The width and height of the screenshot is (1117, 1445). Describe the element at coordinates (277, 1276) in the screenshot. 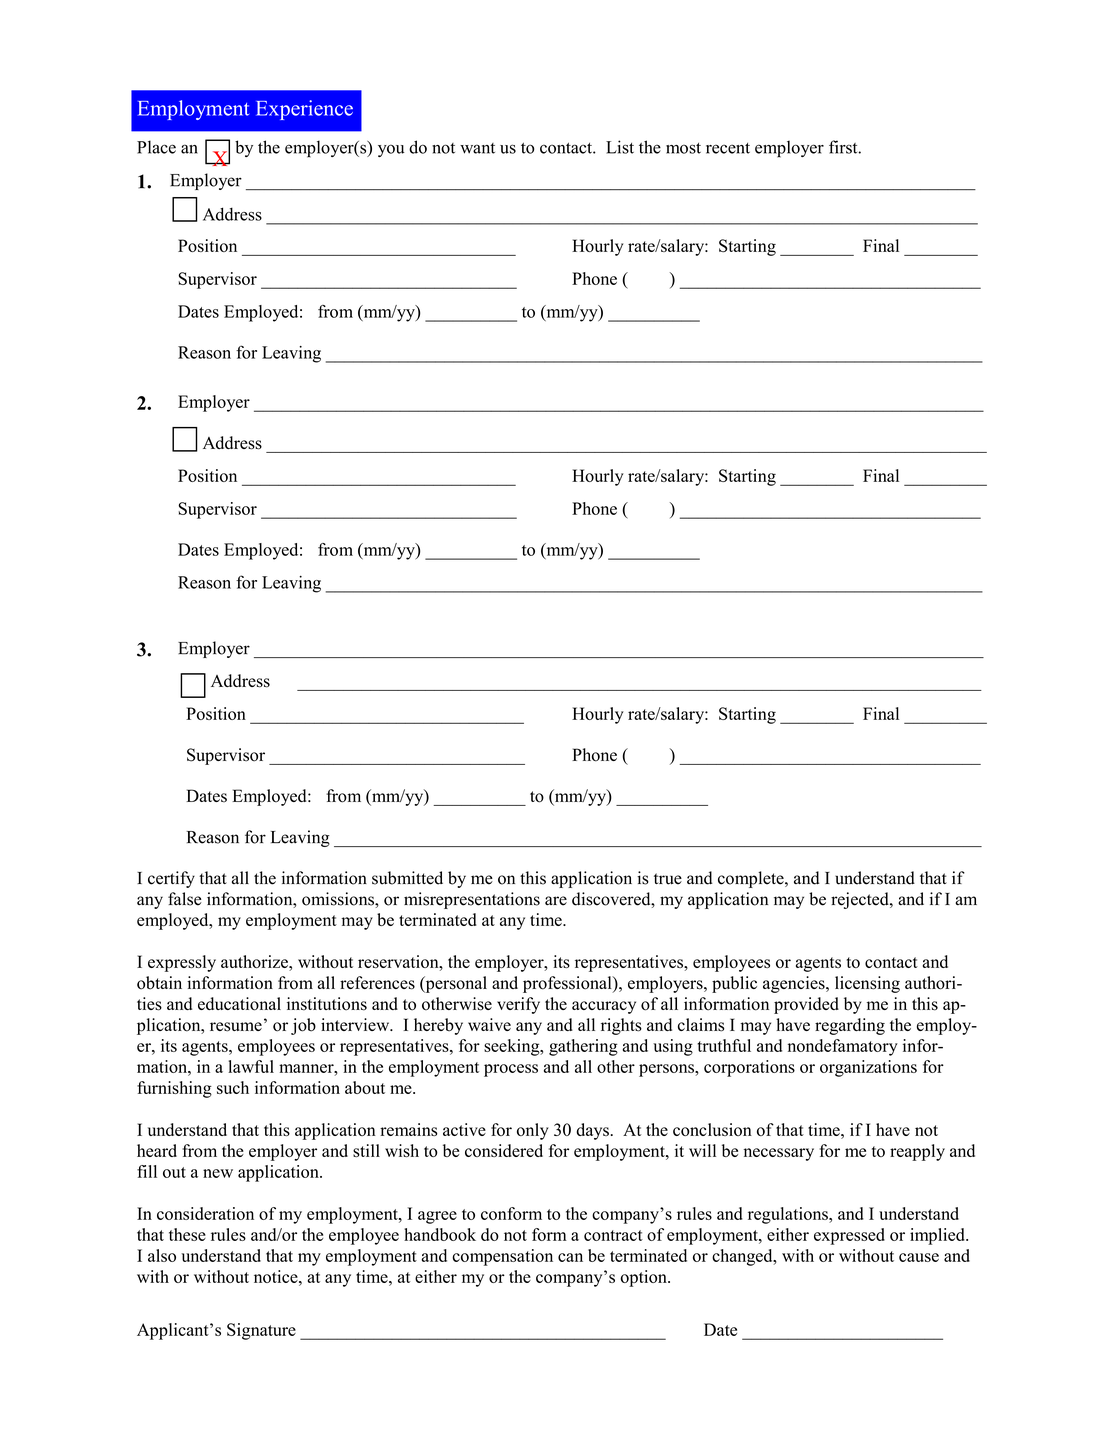

I see `notice` at that location.
